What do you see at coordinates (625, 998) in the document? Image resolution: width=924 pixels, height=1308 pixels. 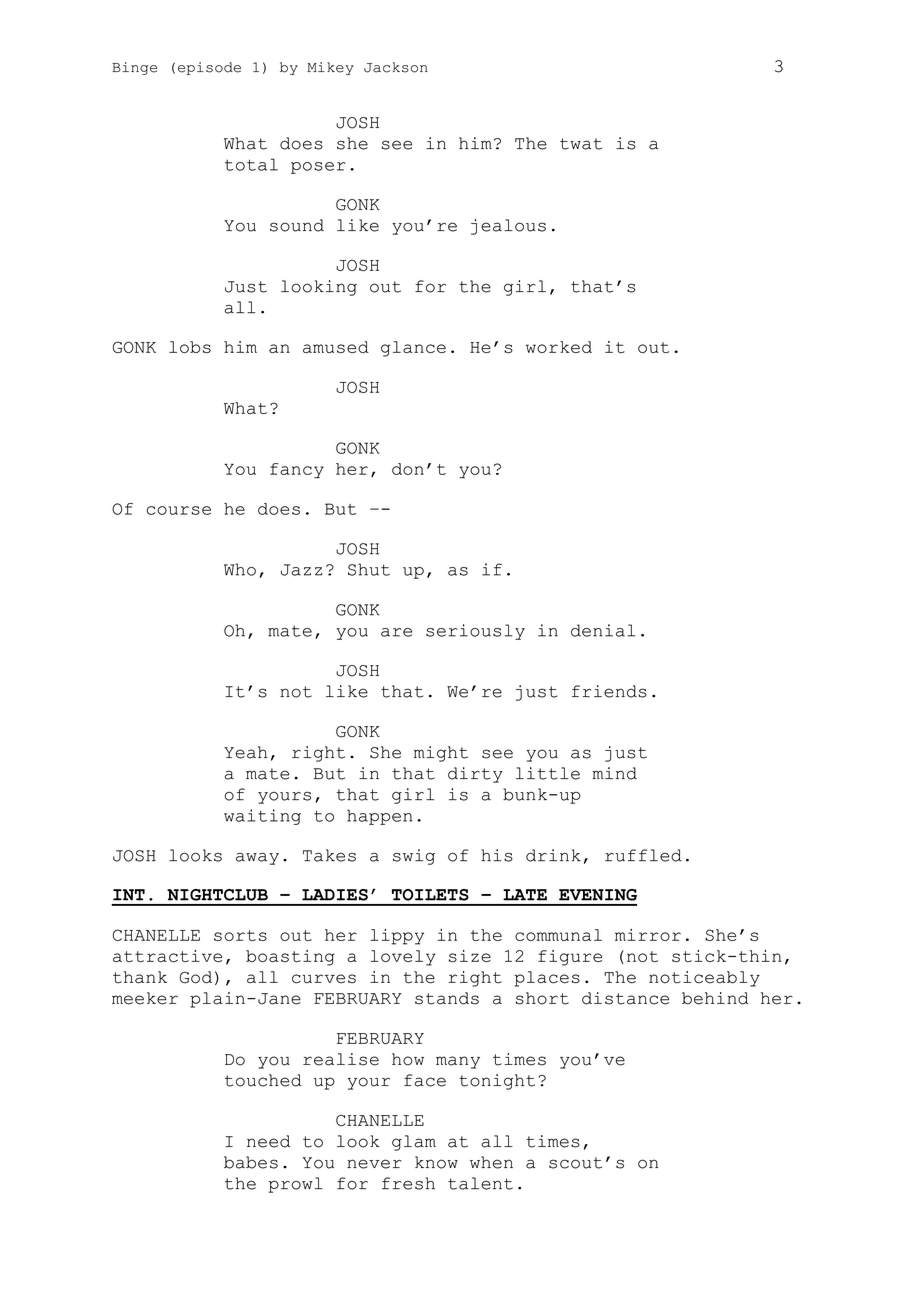 I see `distance` at bounding box center [625, 998].
